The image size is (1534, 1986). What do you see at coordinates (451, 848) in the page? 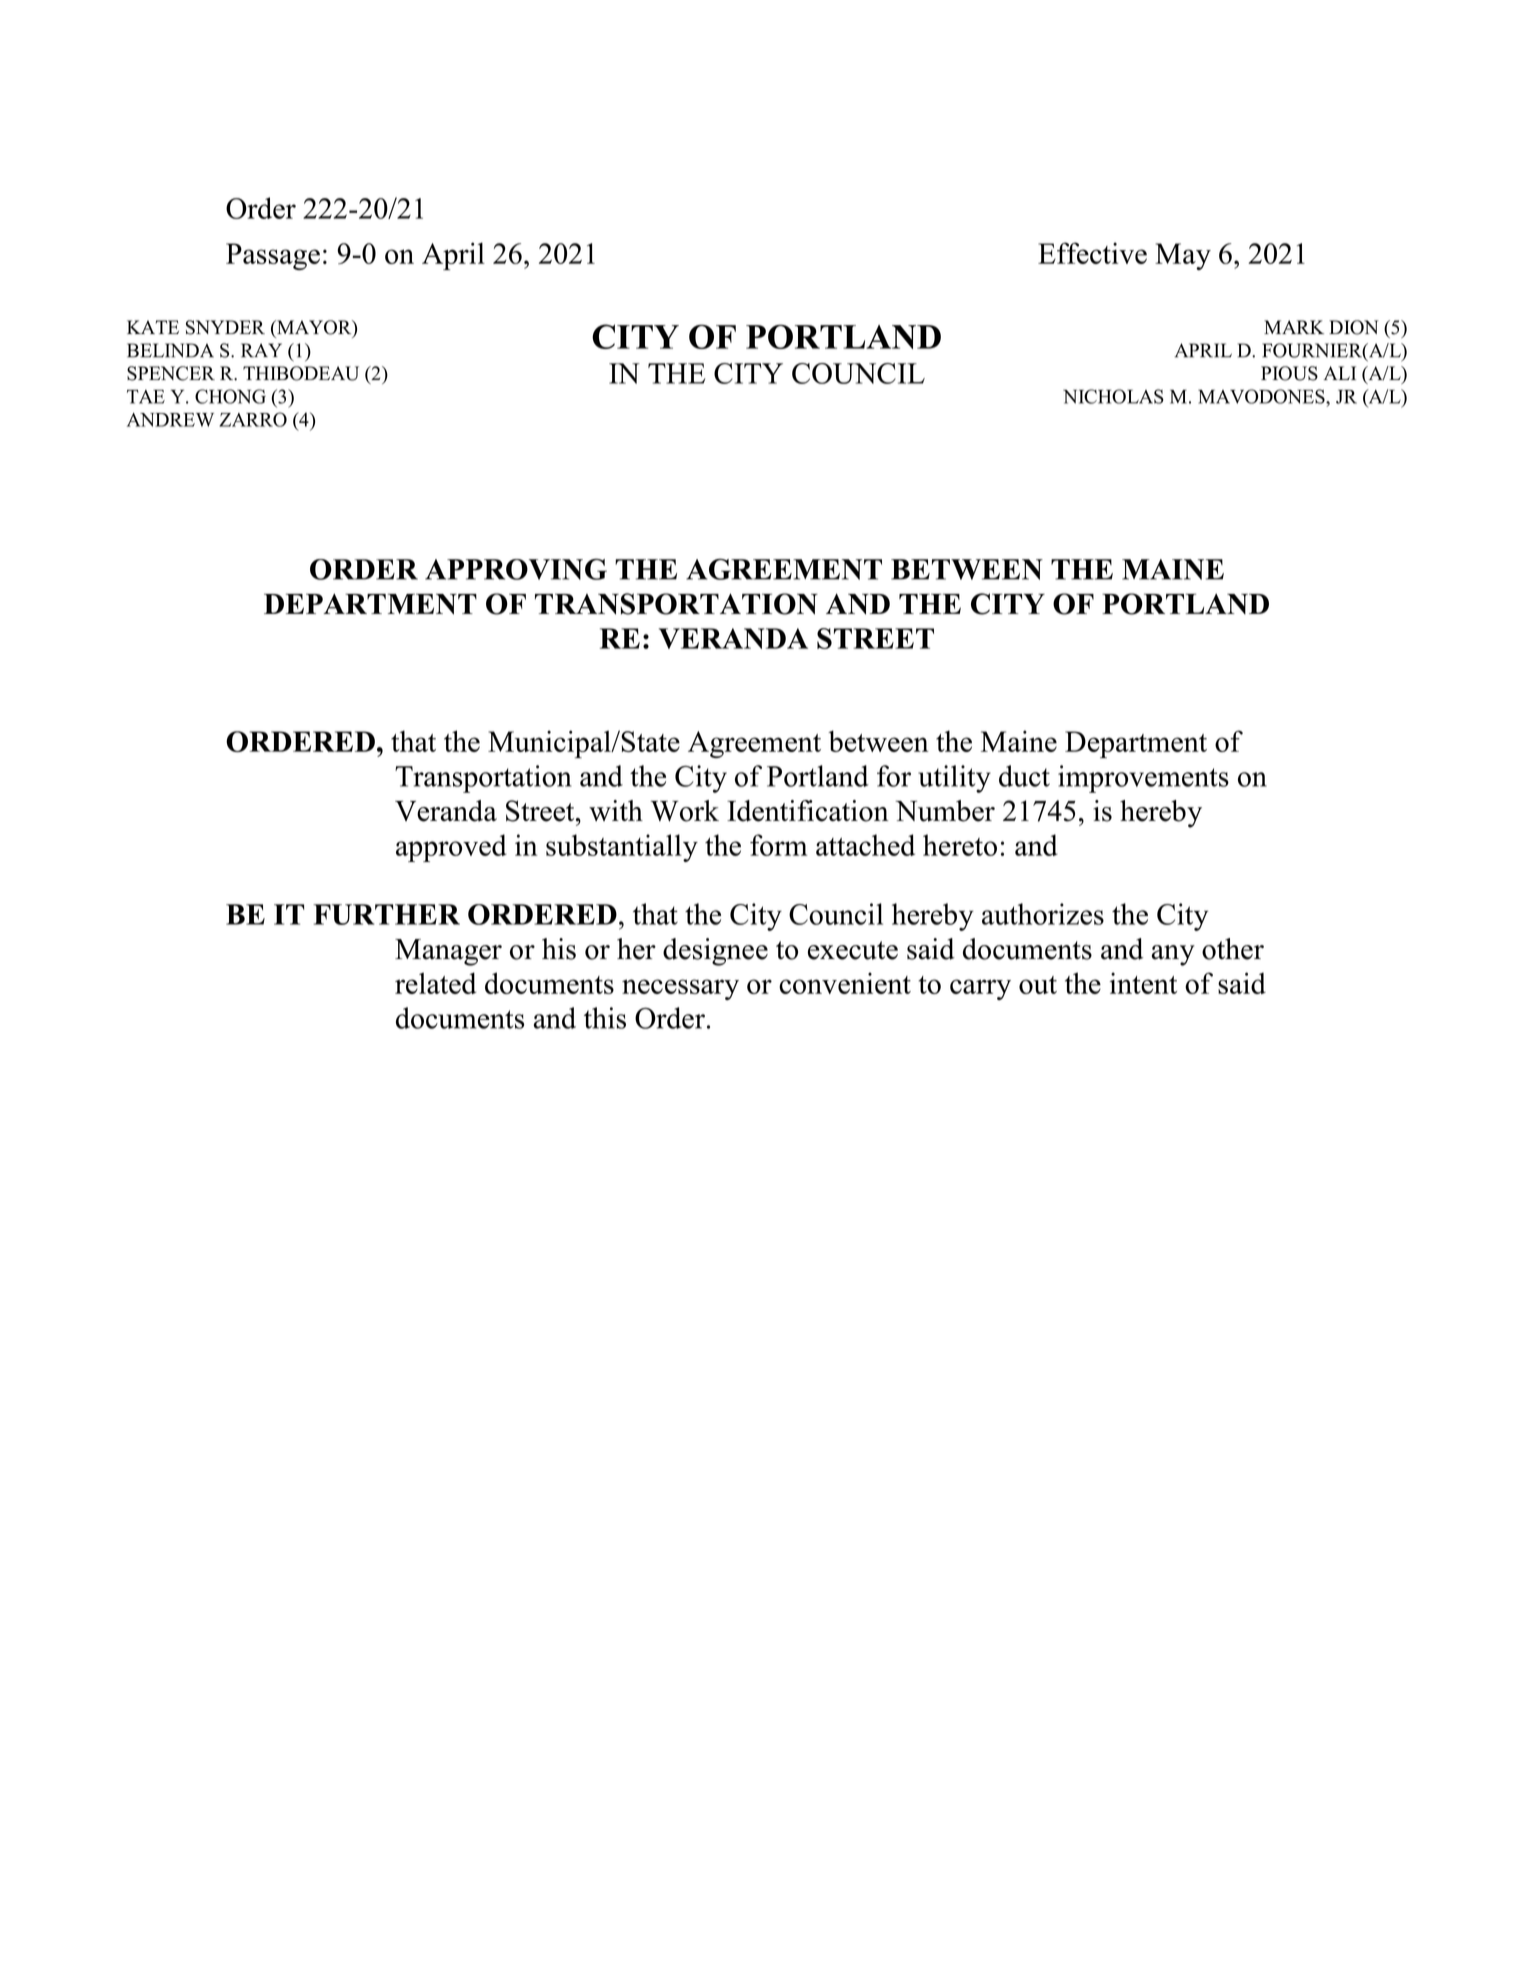
I see `approved` at bounding box center [451, 848].
